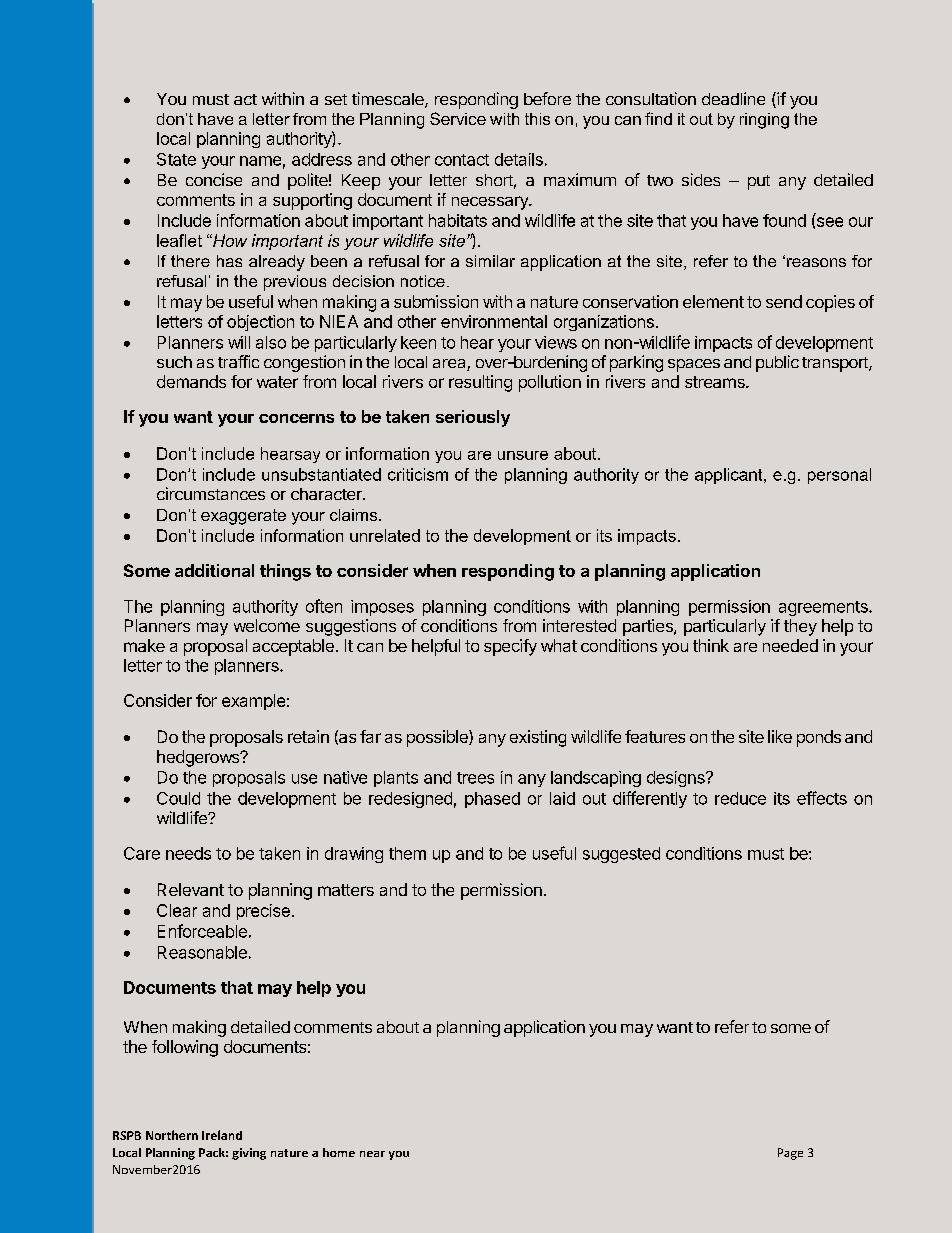 The height and width of the document is (1233, 952). What do you see at coordinates (176, 159) in the document?
I see `State` at bounding box center [176, 159].
